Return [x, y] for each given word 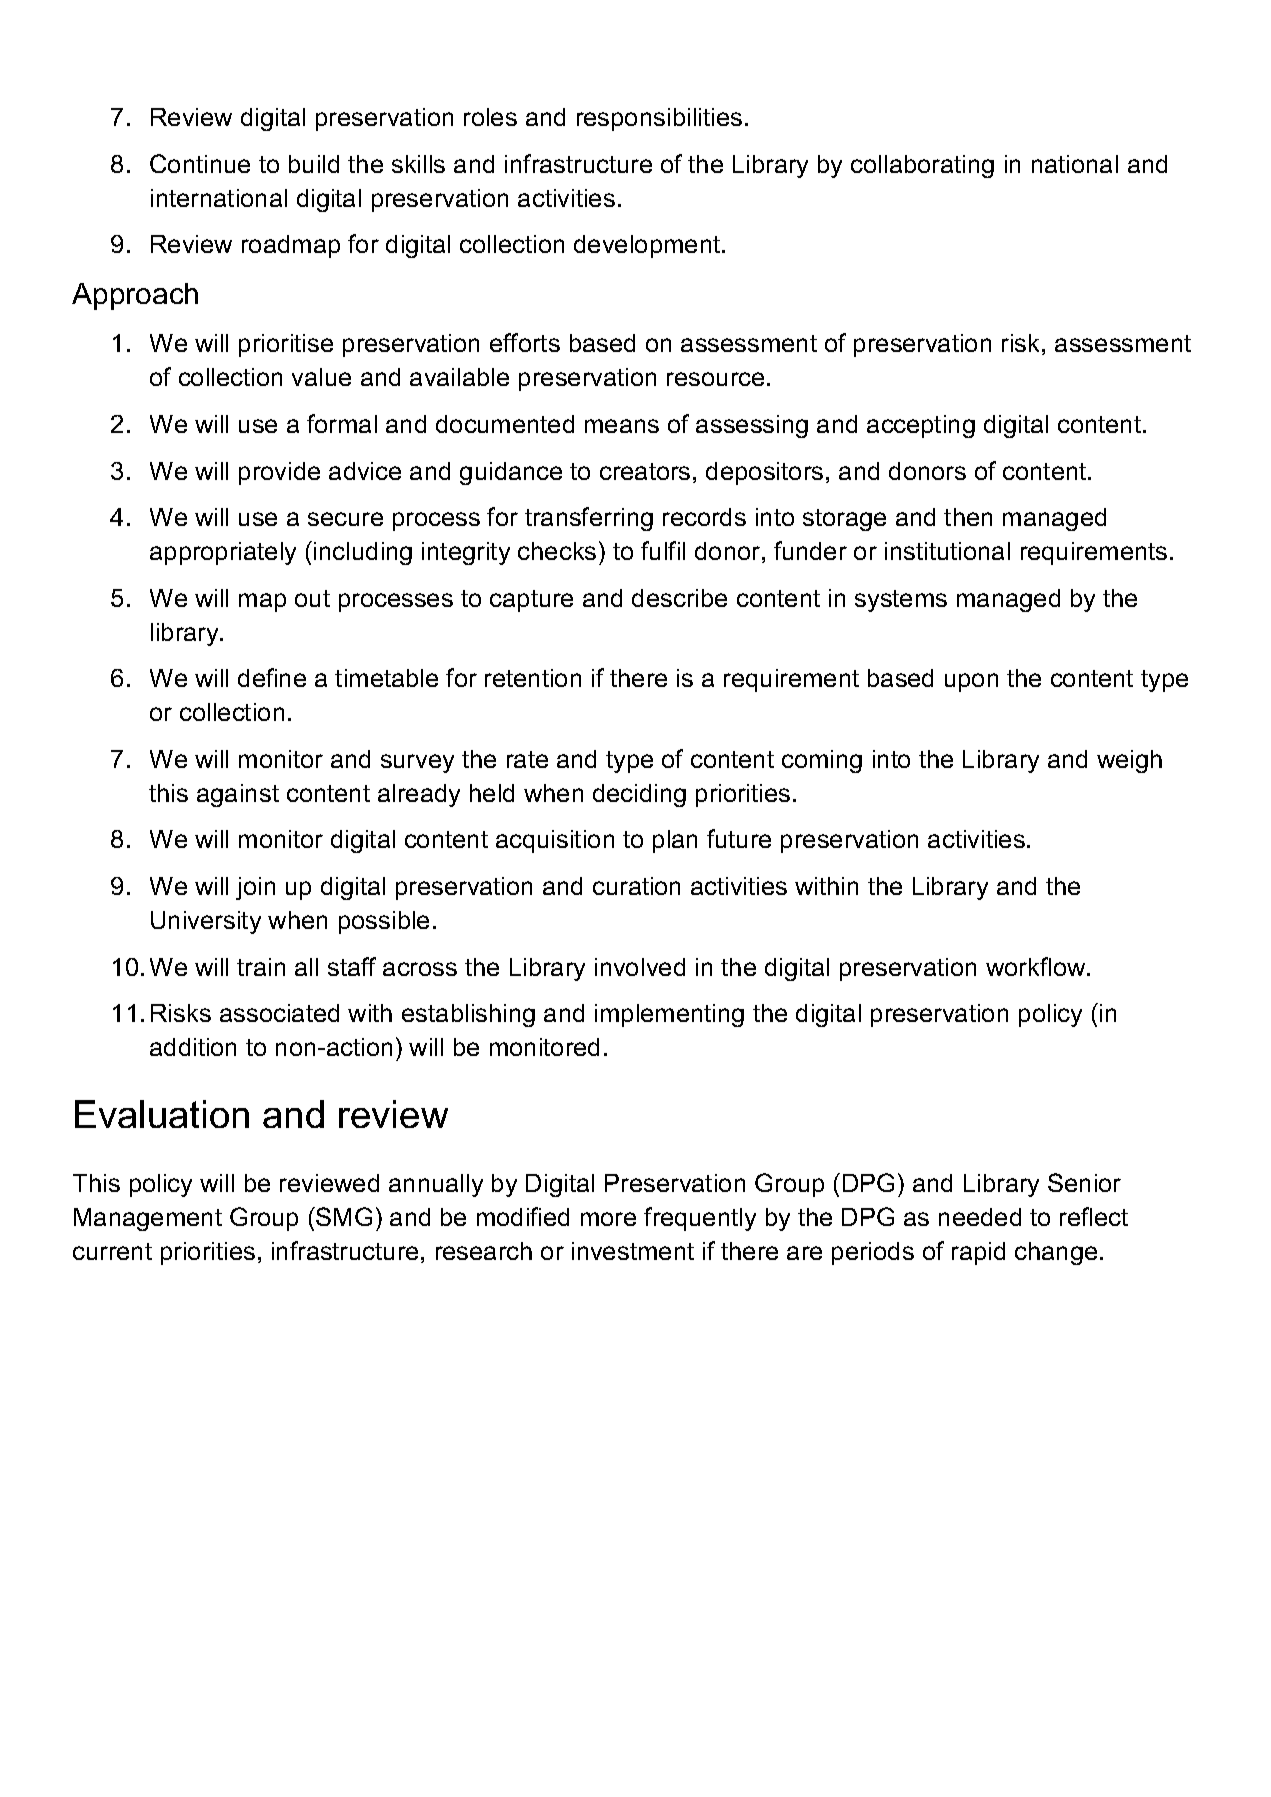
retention [533, 678]
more [608, 1219]
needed [980, 1217]
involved [640, 967]
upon [971, 682]
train [261, 967]
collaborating [922, 166]
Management [148, 1219]
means [622, 426]
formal [342, 423]
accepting [921, 426]
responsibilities [659, 119]
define [272, 677]
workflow [1037, 966]
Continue [200, 163]
